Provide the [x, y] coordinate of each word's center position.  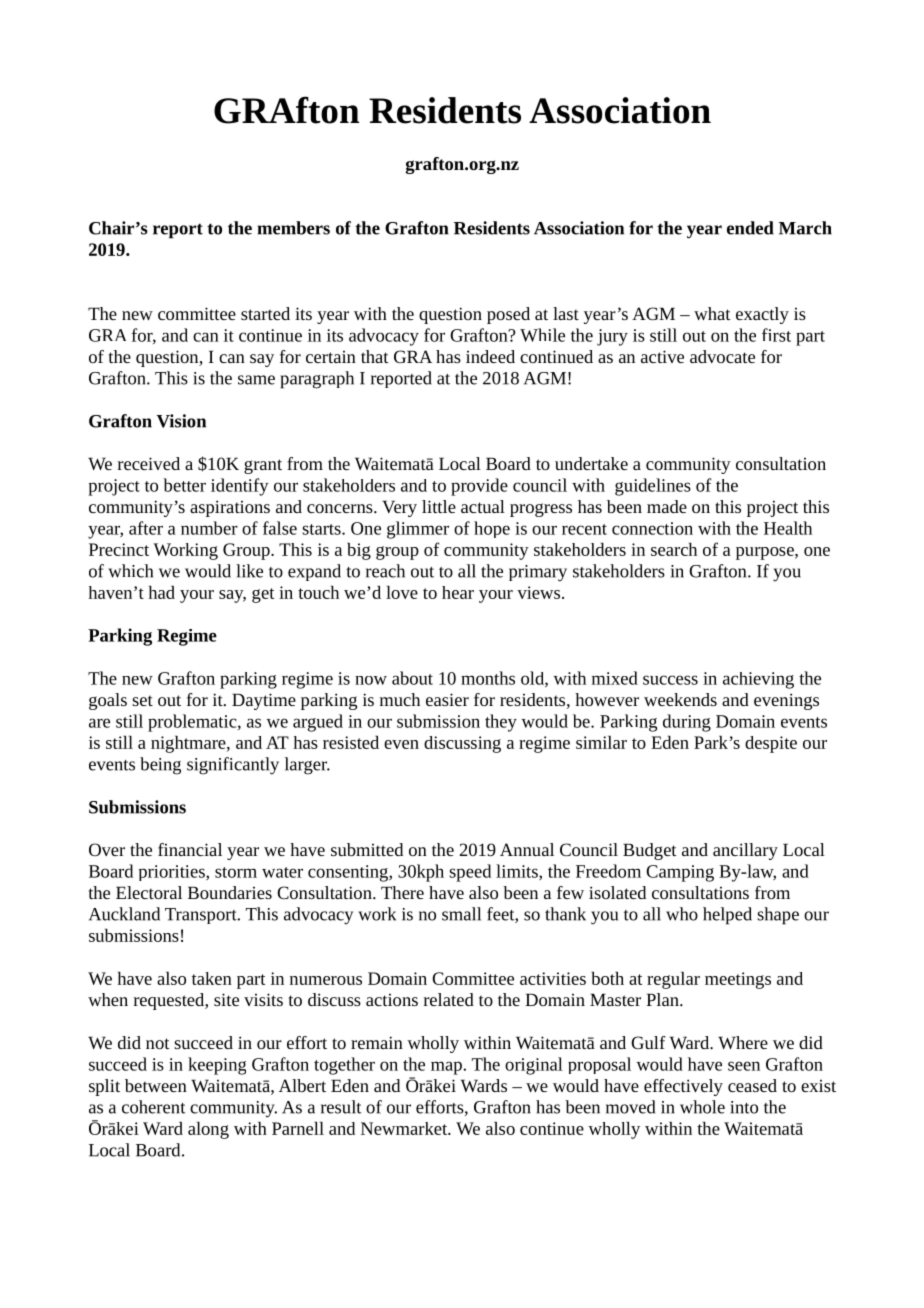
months [488, 678]
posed [508, 315]
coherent [154, 1107]
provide [479, 487]
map [447, 1068]
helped [727, 916]
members [293, 228]
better [184, 485]
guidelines [653, 487]
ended [750, 228]
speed [470, 873]
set [142, 700]
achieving [758, 680]
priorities [173, 873]
